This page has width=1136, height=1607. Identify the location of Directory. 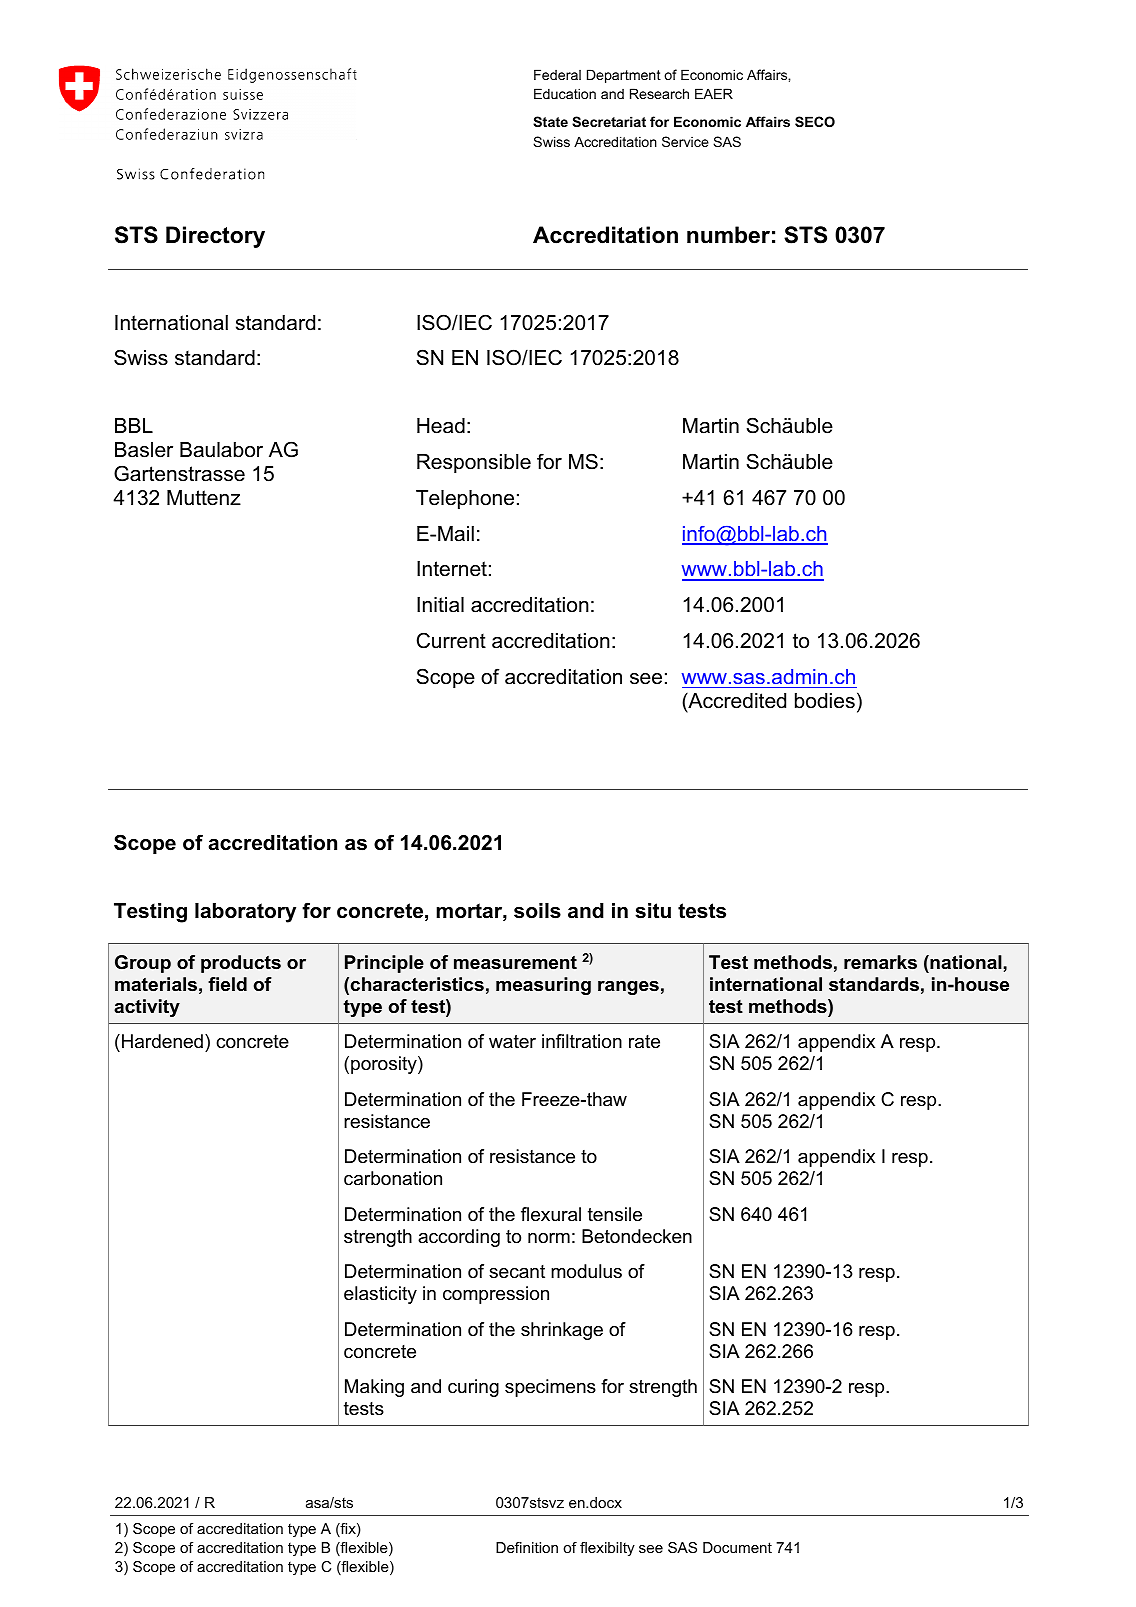
(215, 237).
